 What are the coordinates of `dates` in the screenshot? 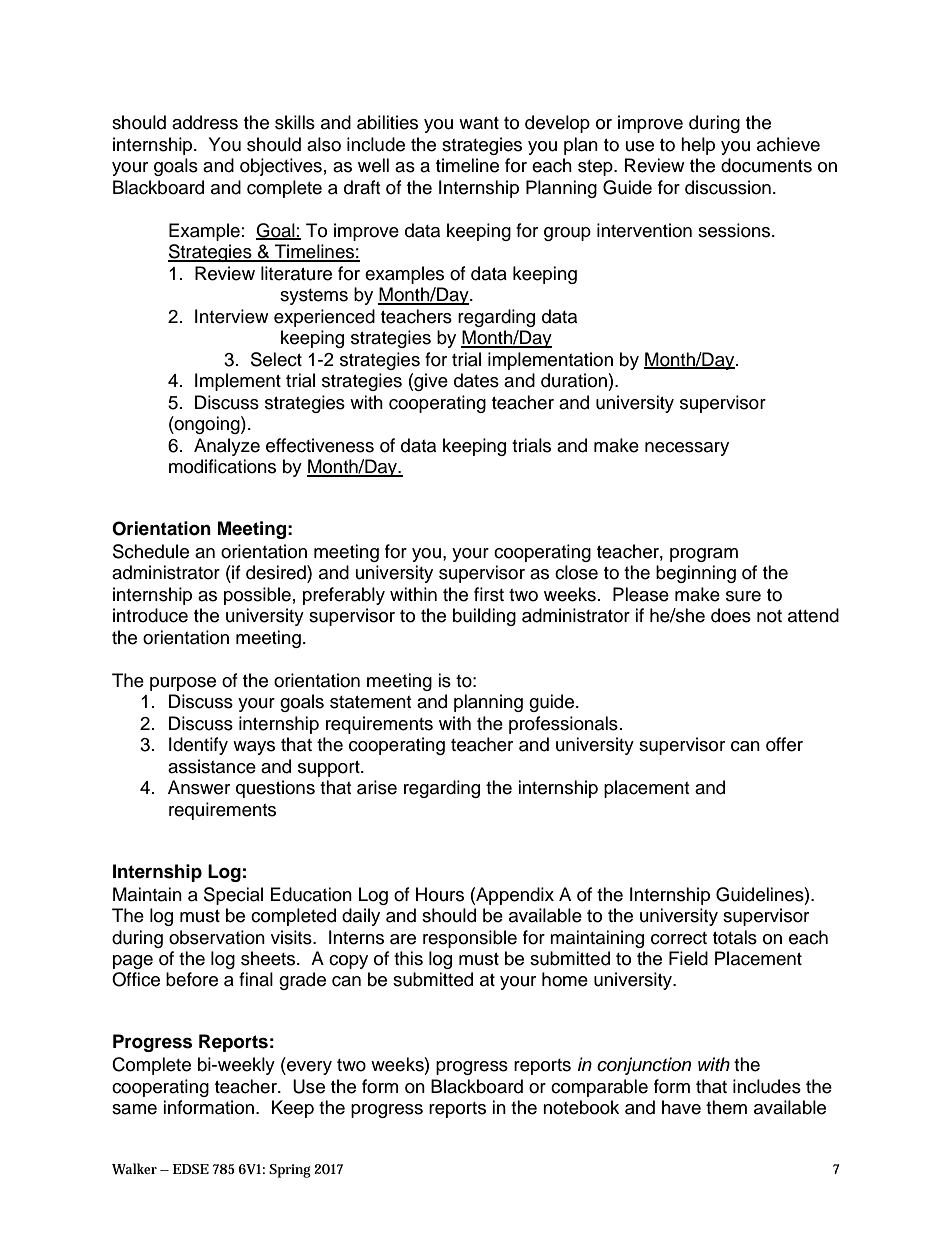 It's located at (476, 380).
